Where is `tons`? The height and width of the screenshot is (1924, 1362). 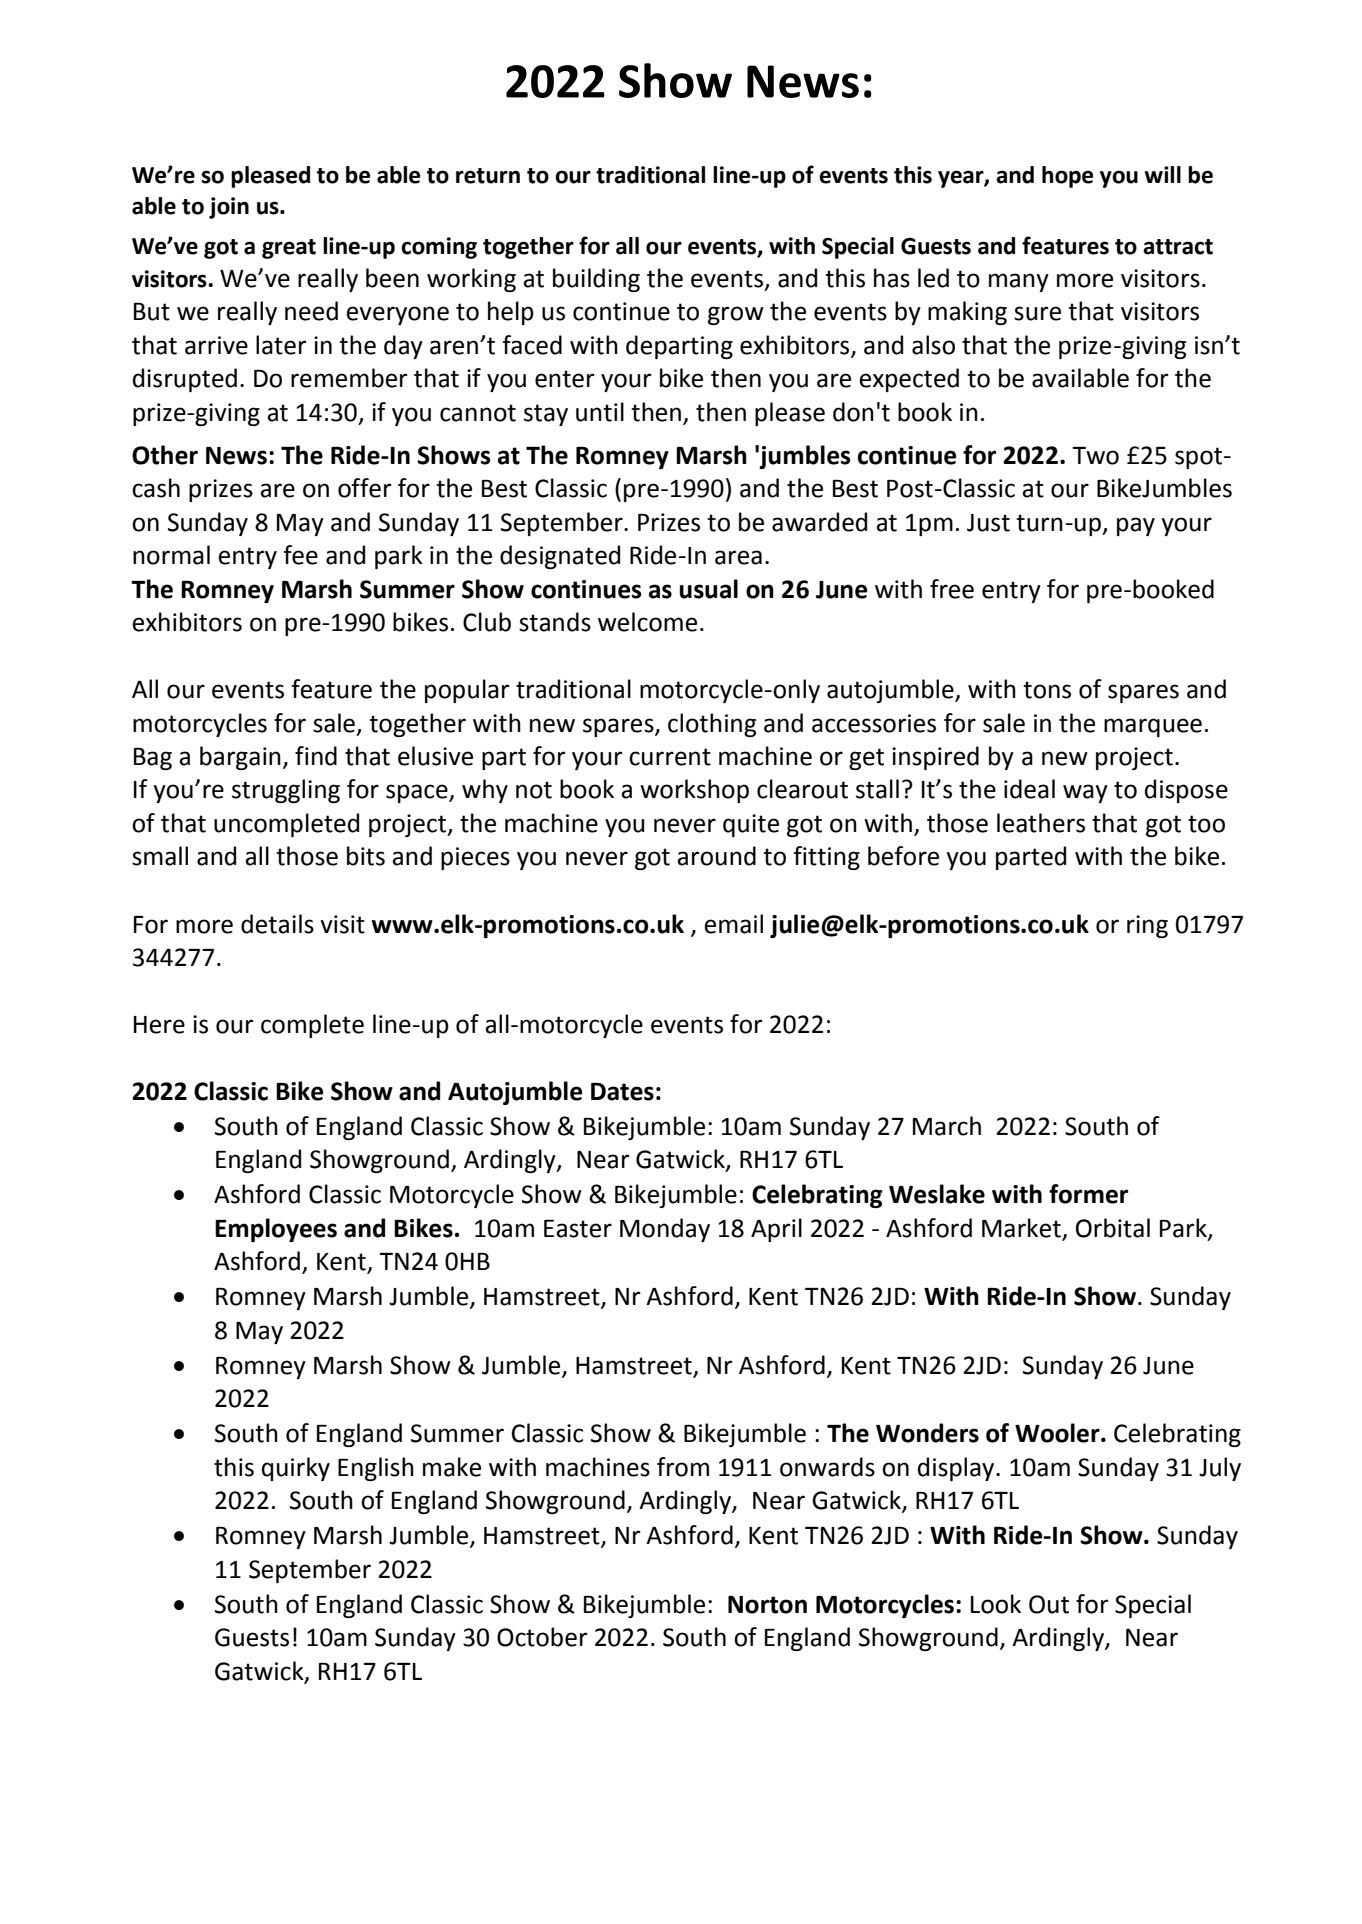 tons is located at coordinates (1047, 690).
